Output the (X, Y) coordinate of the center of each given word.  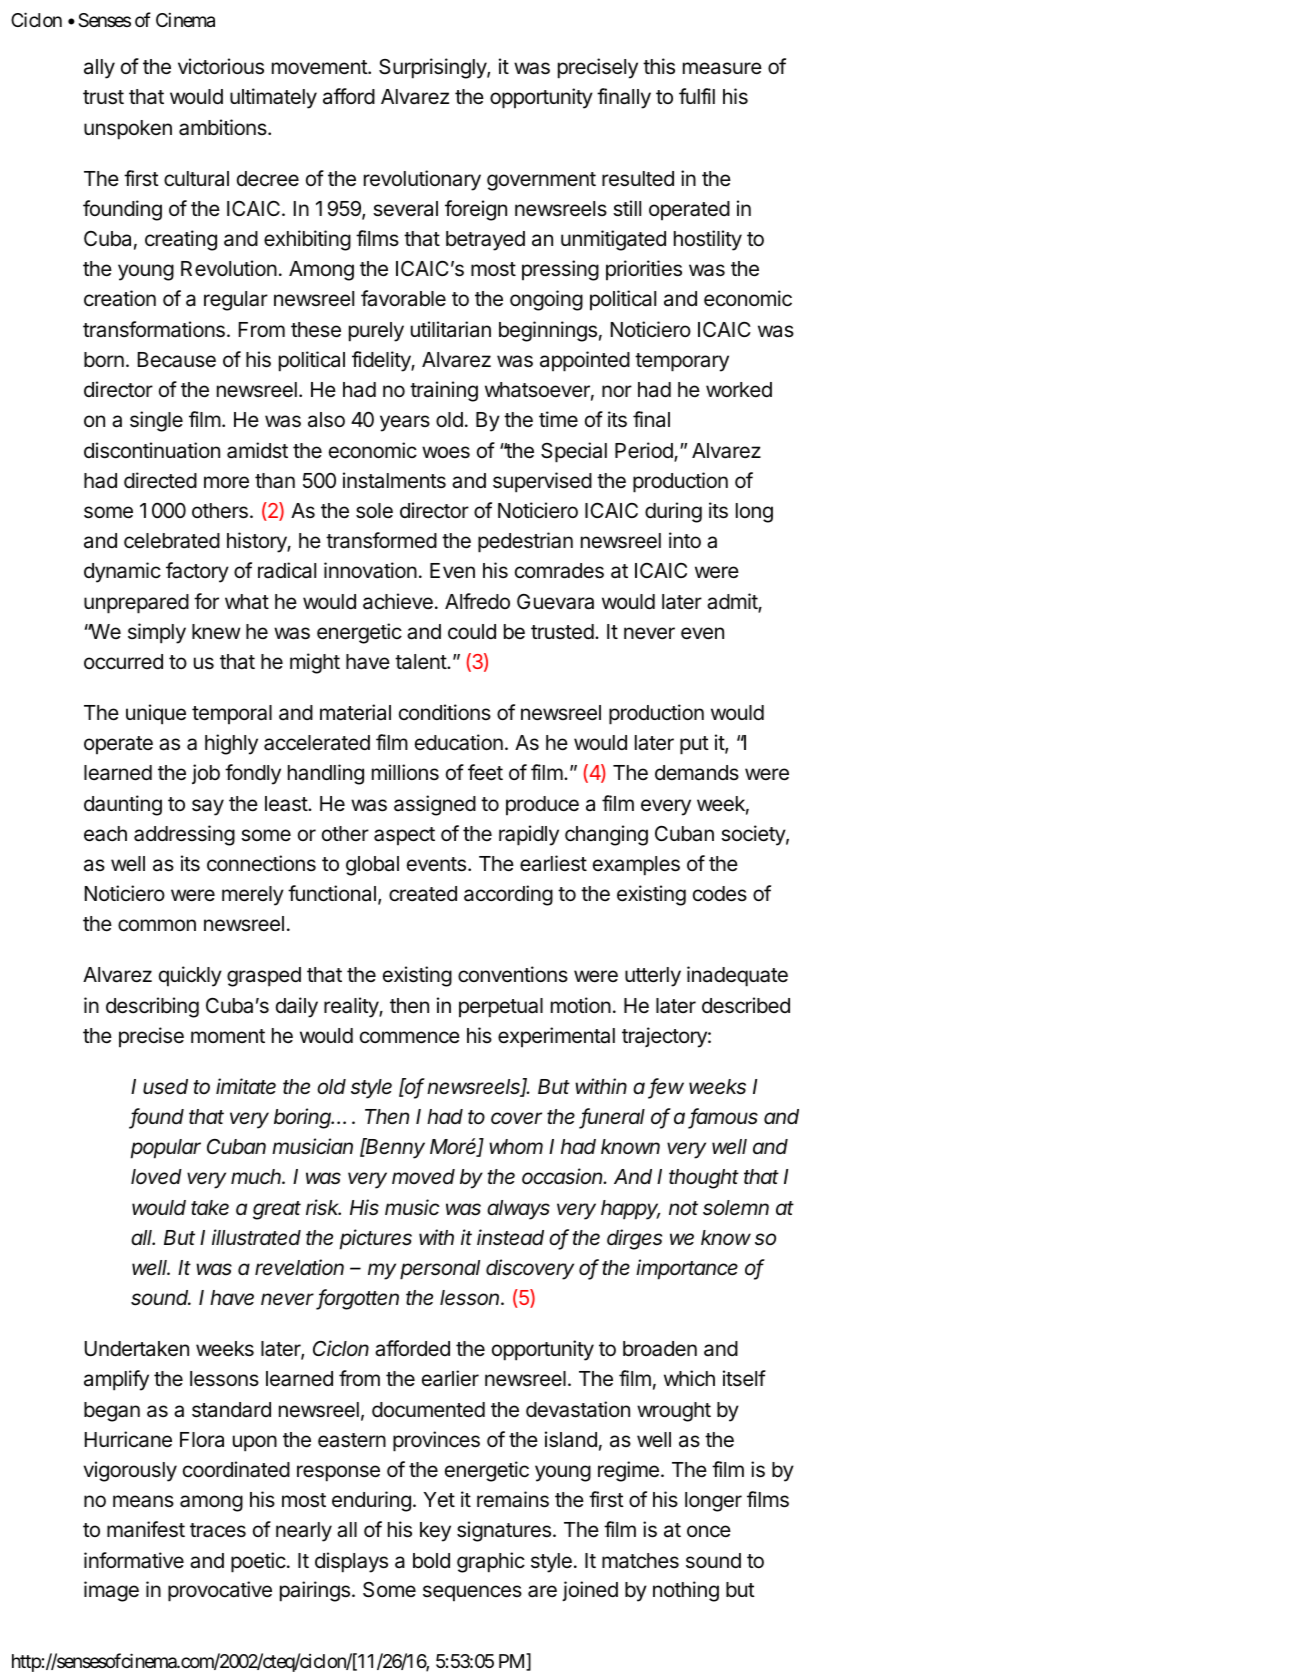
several (405, 209)
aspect (404, 836)
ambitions (224, 127)
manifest (146, 1529)
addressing (184, 835)
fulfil (697, 96)
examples (636, 866)
